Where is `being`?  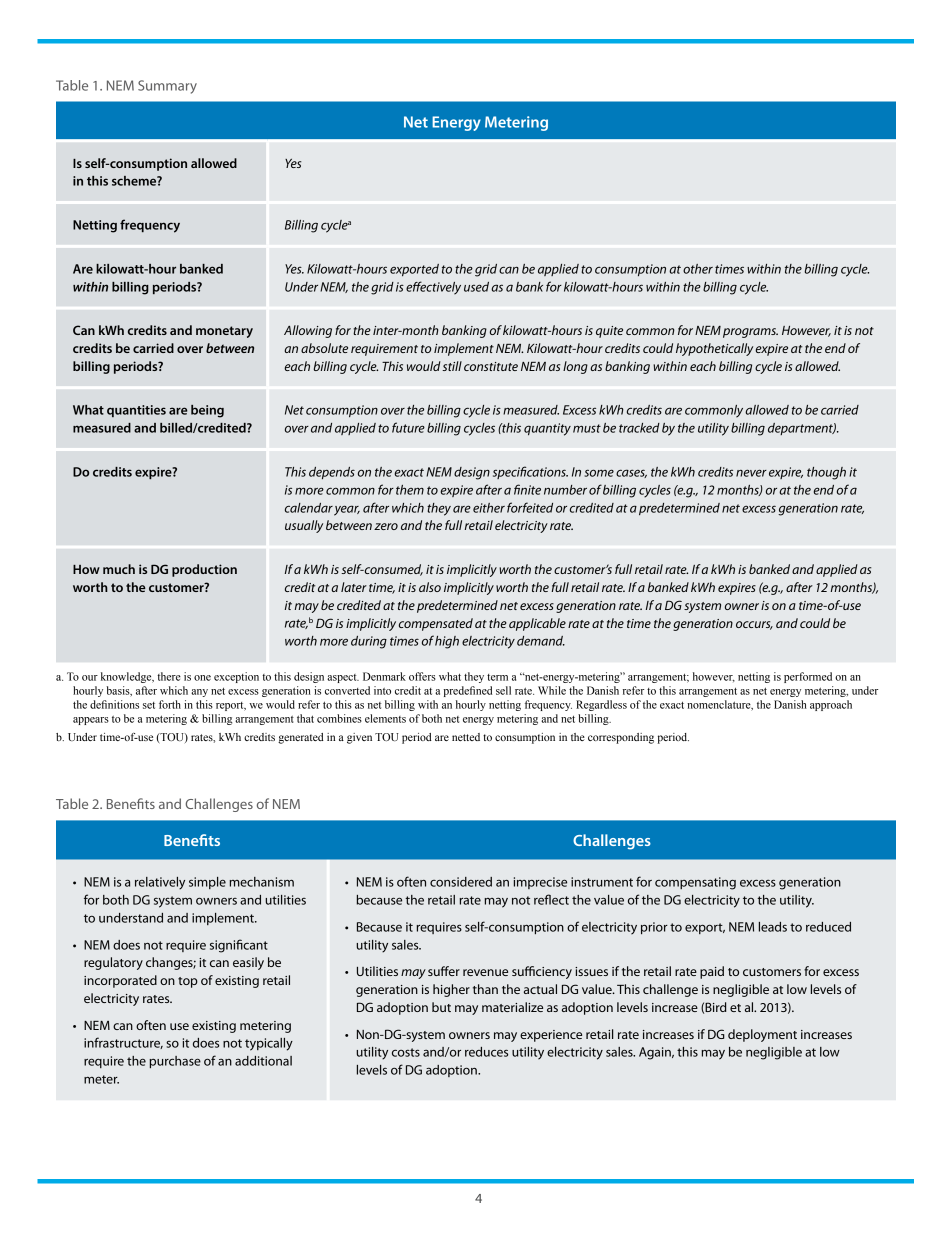 being is located at coordinates (207, 411).
